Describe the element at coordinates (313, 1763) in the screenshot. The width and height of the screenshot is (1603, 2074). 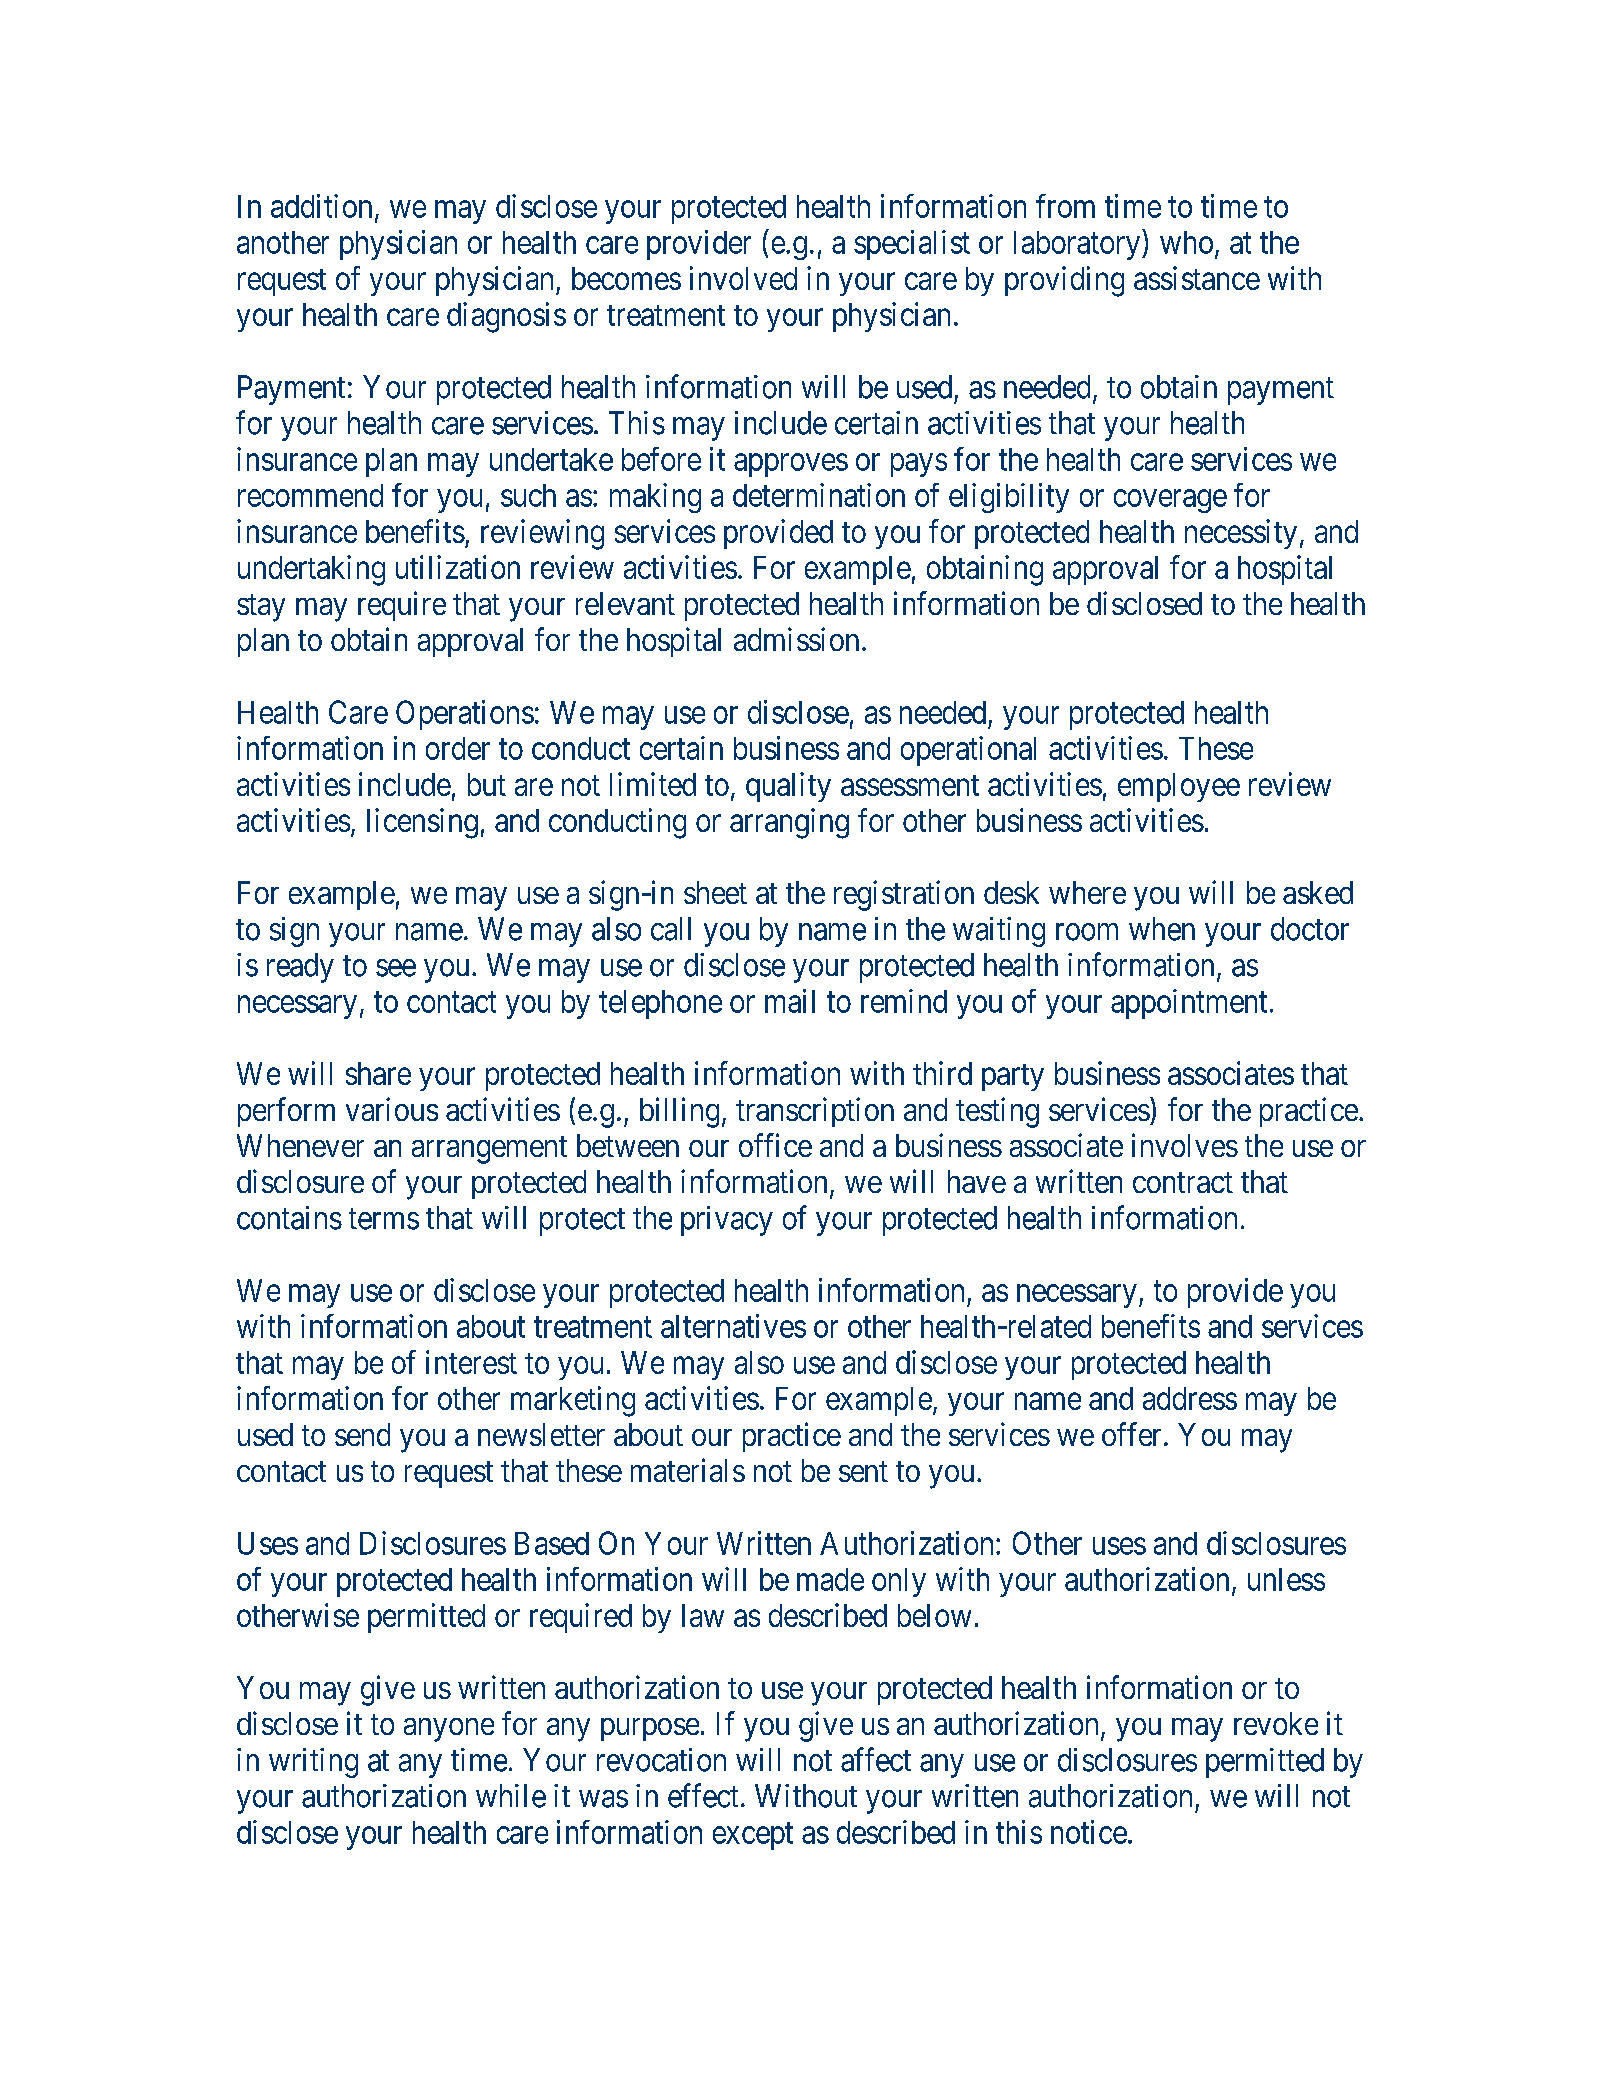
I see `writing` at that location.
